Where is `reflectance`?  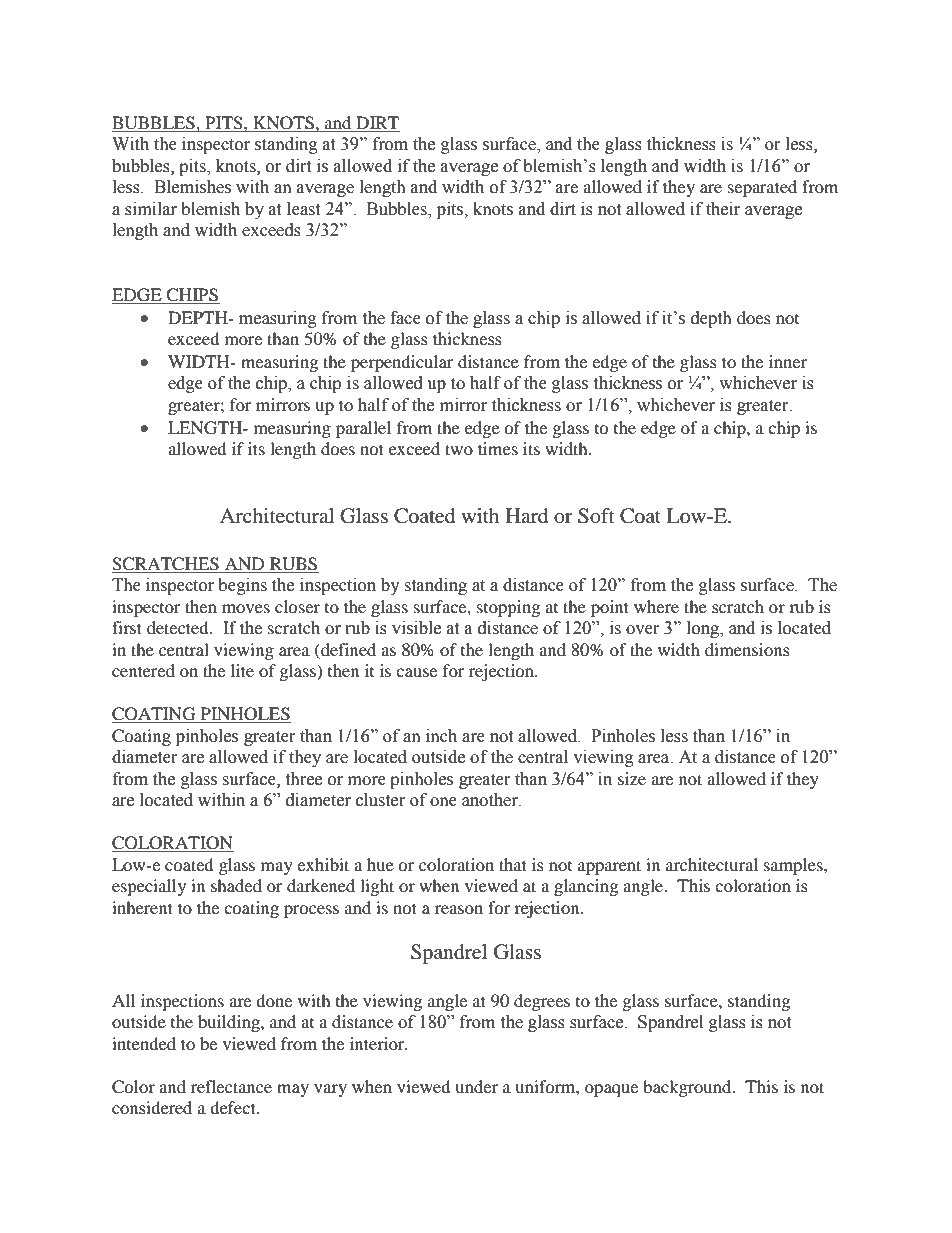 reflectance is located at coordinates (231, 1086).
